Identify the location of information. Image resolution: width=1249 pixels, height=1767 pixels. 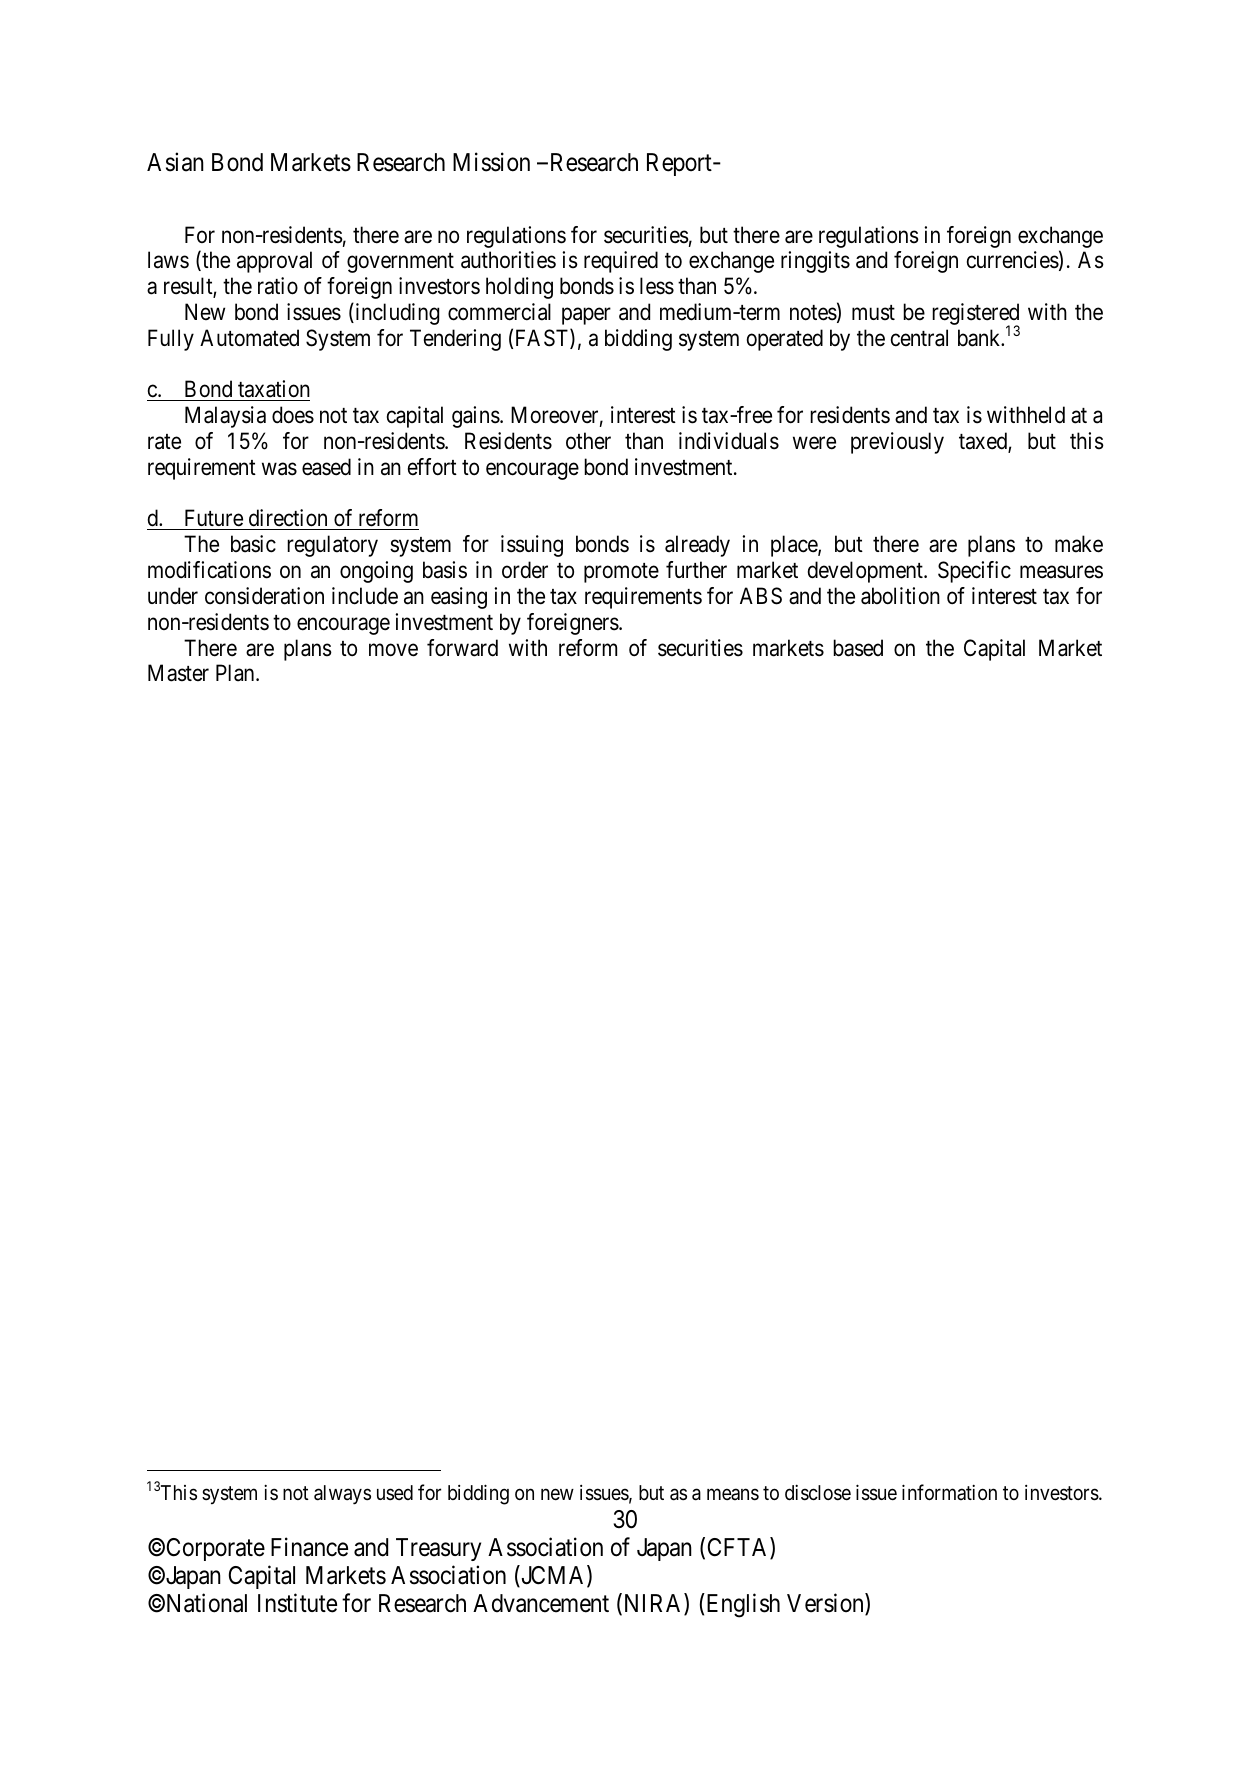
(949, 1492).
